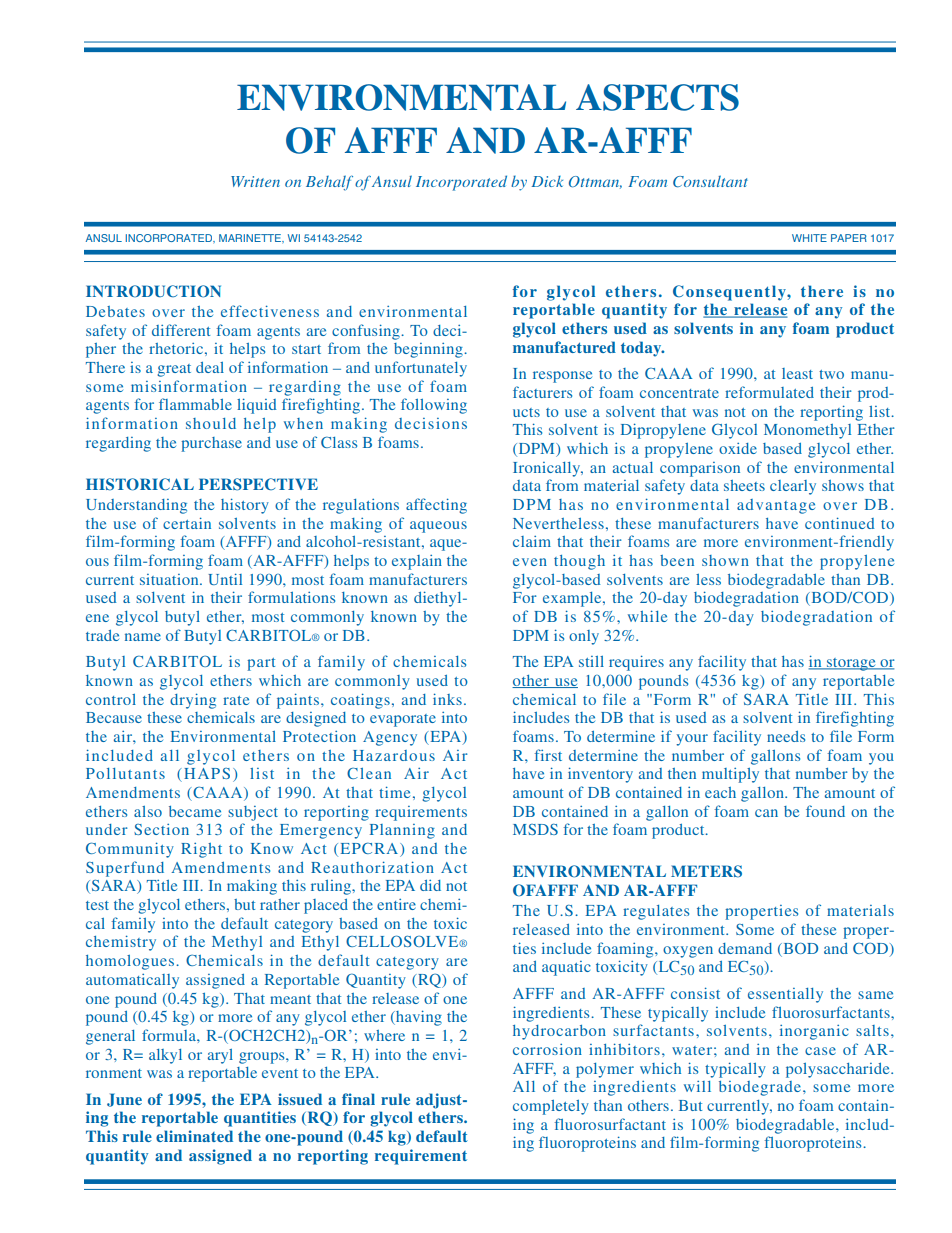  Describe the element at coordinates (710, 181) in the screenshot. I see `Consultant` at that location.
